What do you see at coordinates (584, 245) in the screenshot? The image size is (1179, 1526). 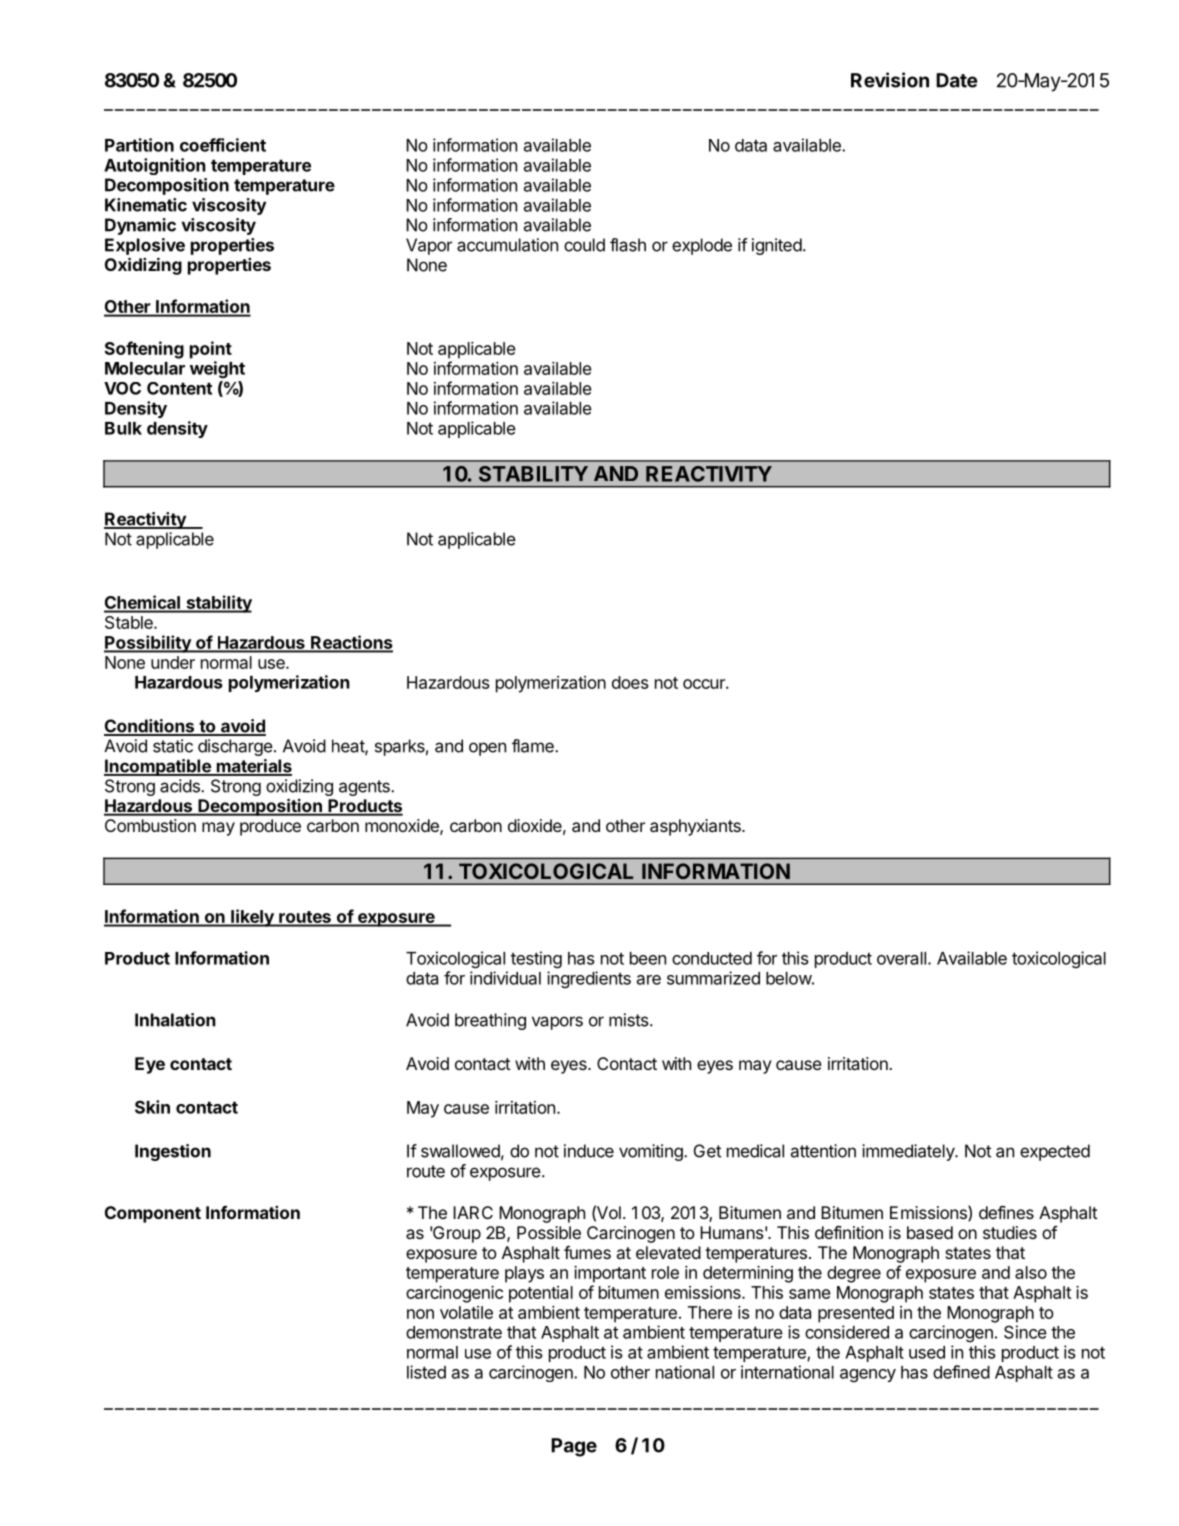 I see `could` at bounding box center [584, 245].
